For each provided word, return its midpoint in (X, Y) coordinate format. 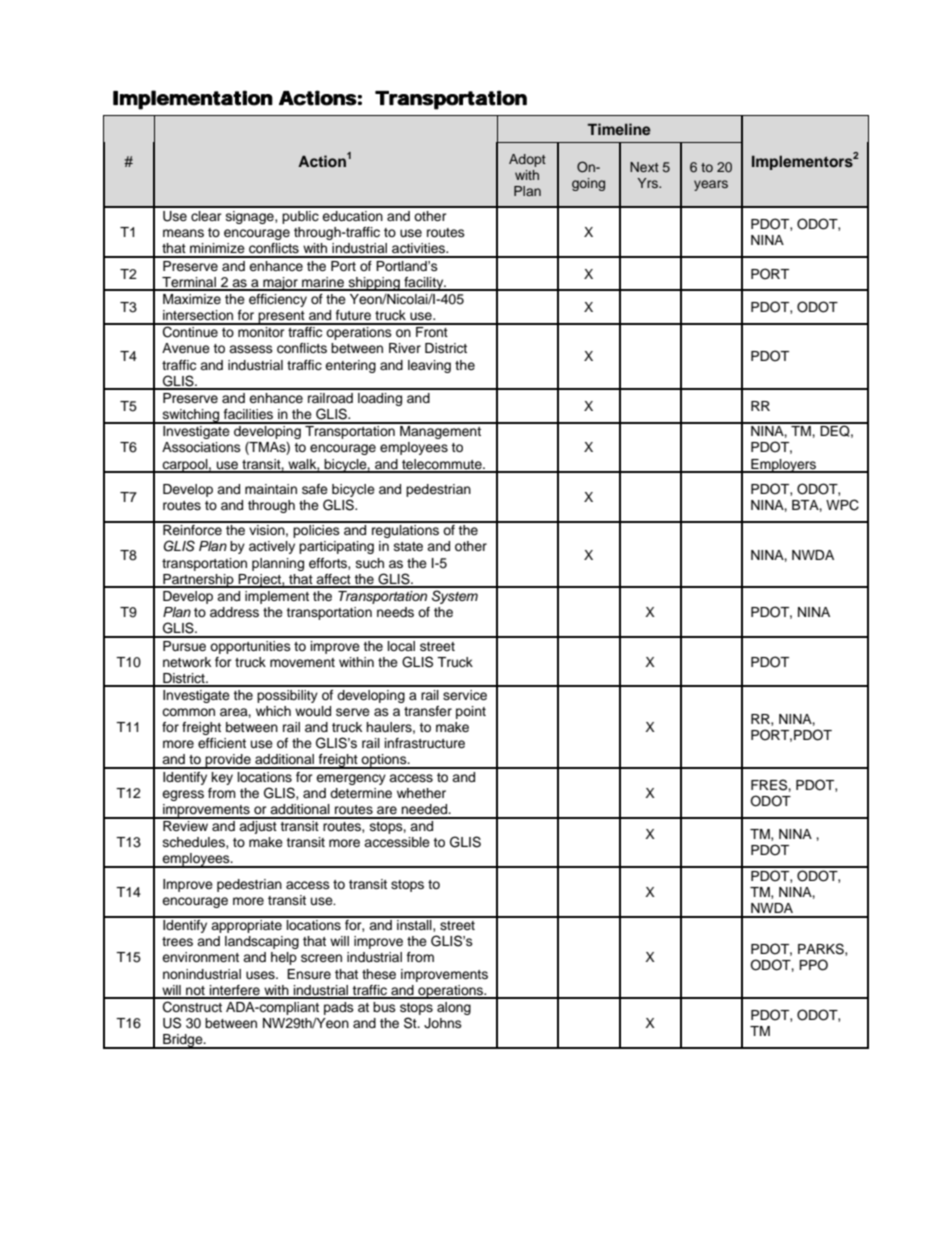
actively (272, 547)
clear (206, 216)
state (408, 546)
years (711, 185)
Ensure (309, 974)
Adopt (527, 160)
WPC (842, 505)
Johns (443, 1023)
